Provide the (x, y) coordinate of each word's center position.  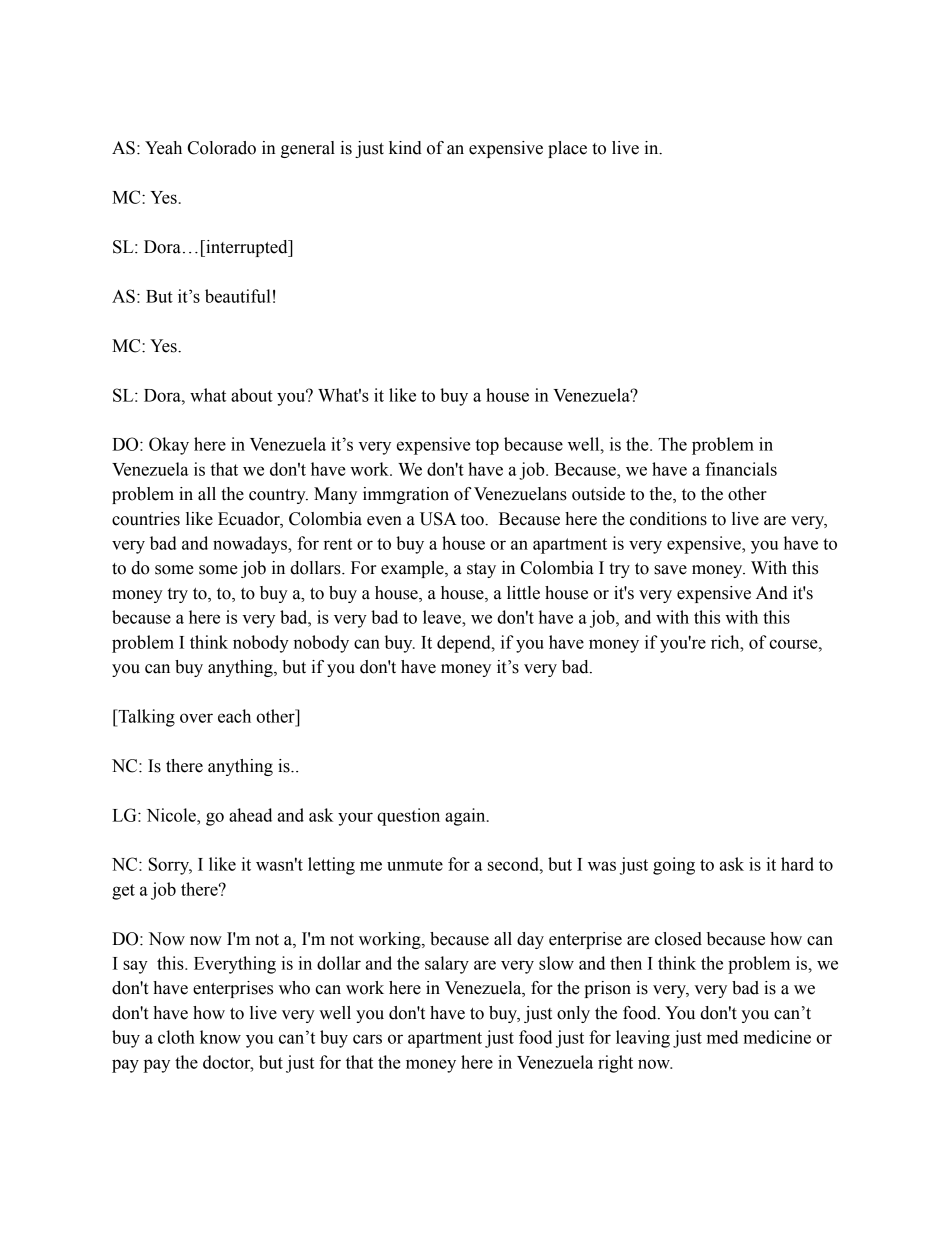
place (567, 149)
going (674, 866)
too (473, 520)
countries (146, 519)
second (514, 864)
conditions (668, 519)
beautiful (238, 296)
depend (465, 644)
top (487, 447)
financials (741, 469)
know (220, 1037)
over (196, 718)
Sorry (170, 866)
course (794, 644)
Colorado (222, 148)
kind (405, 148)
